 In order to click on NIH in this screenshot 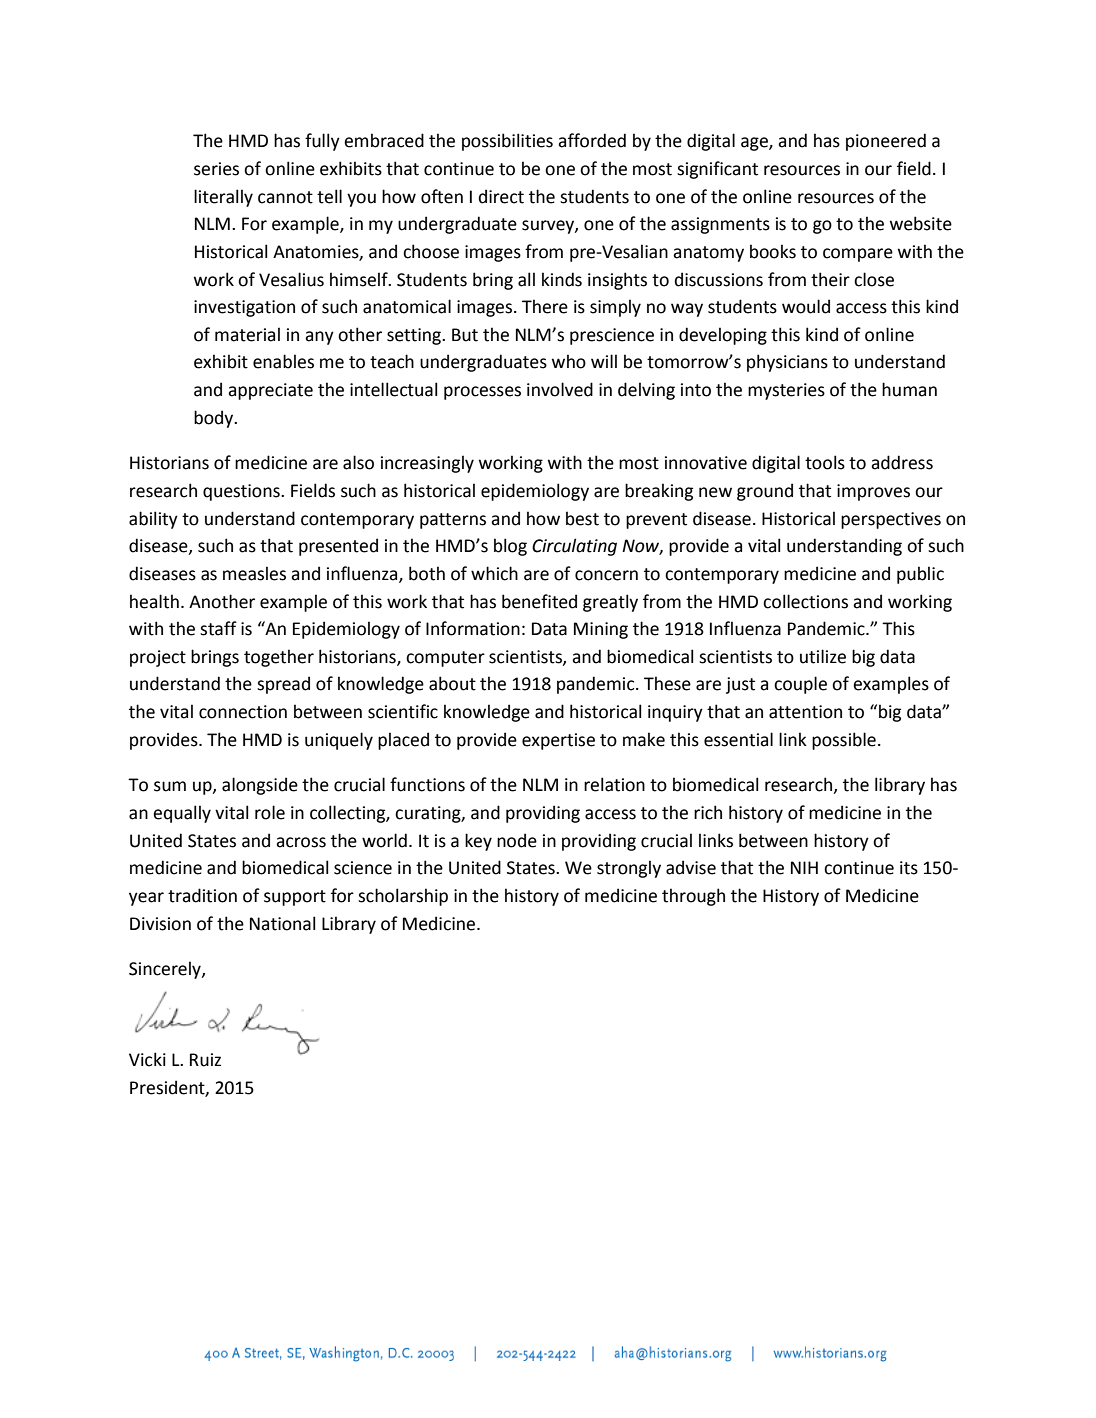, I will do `click(804, 867)`.
